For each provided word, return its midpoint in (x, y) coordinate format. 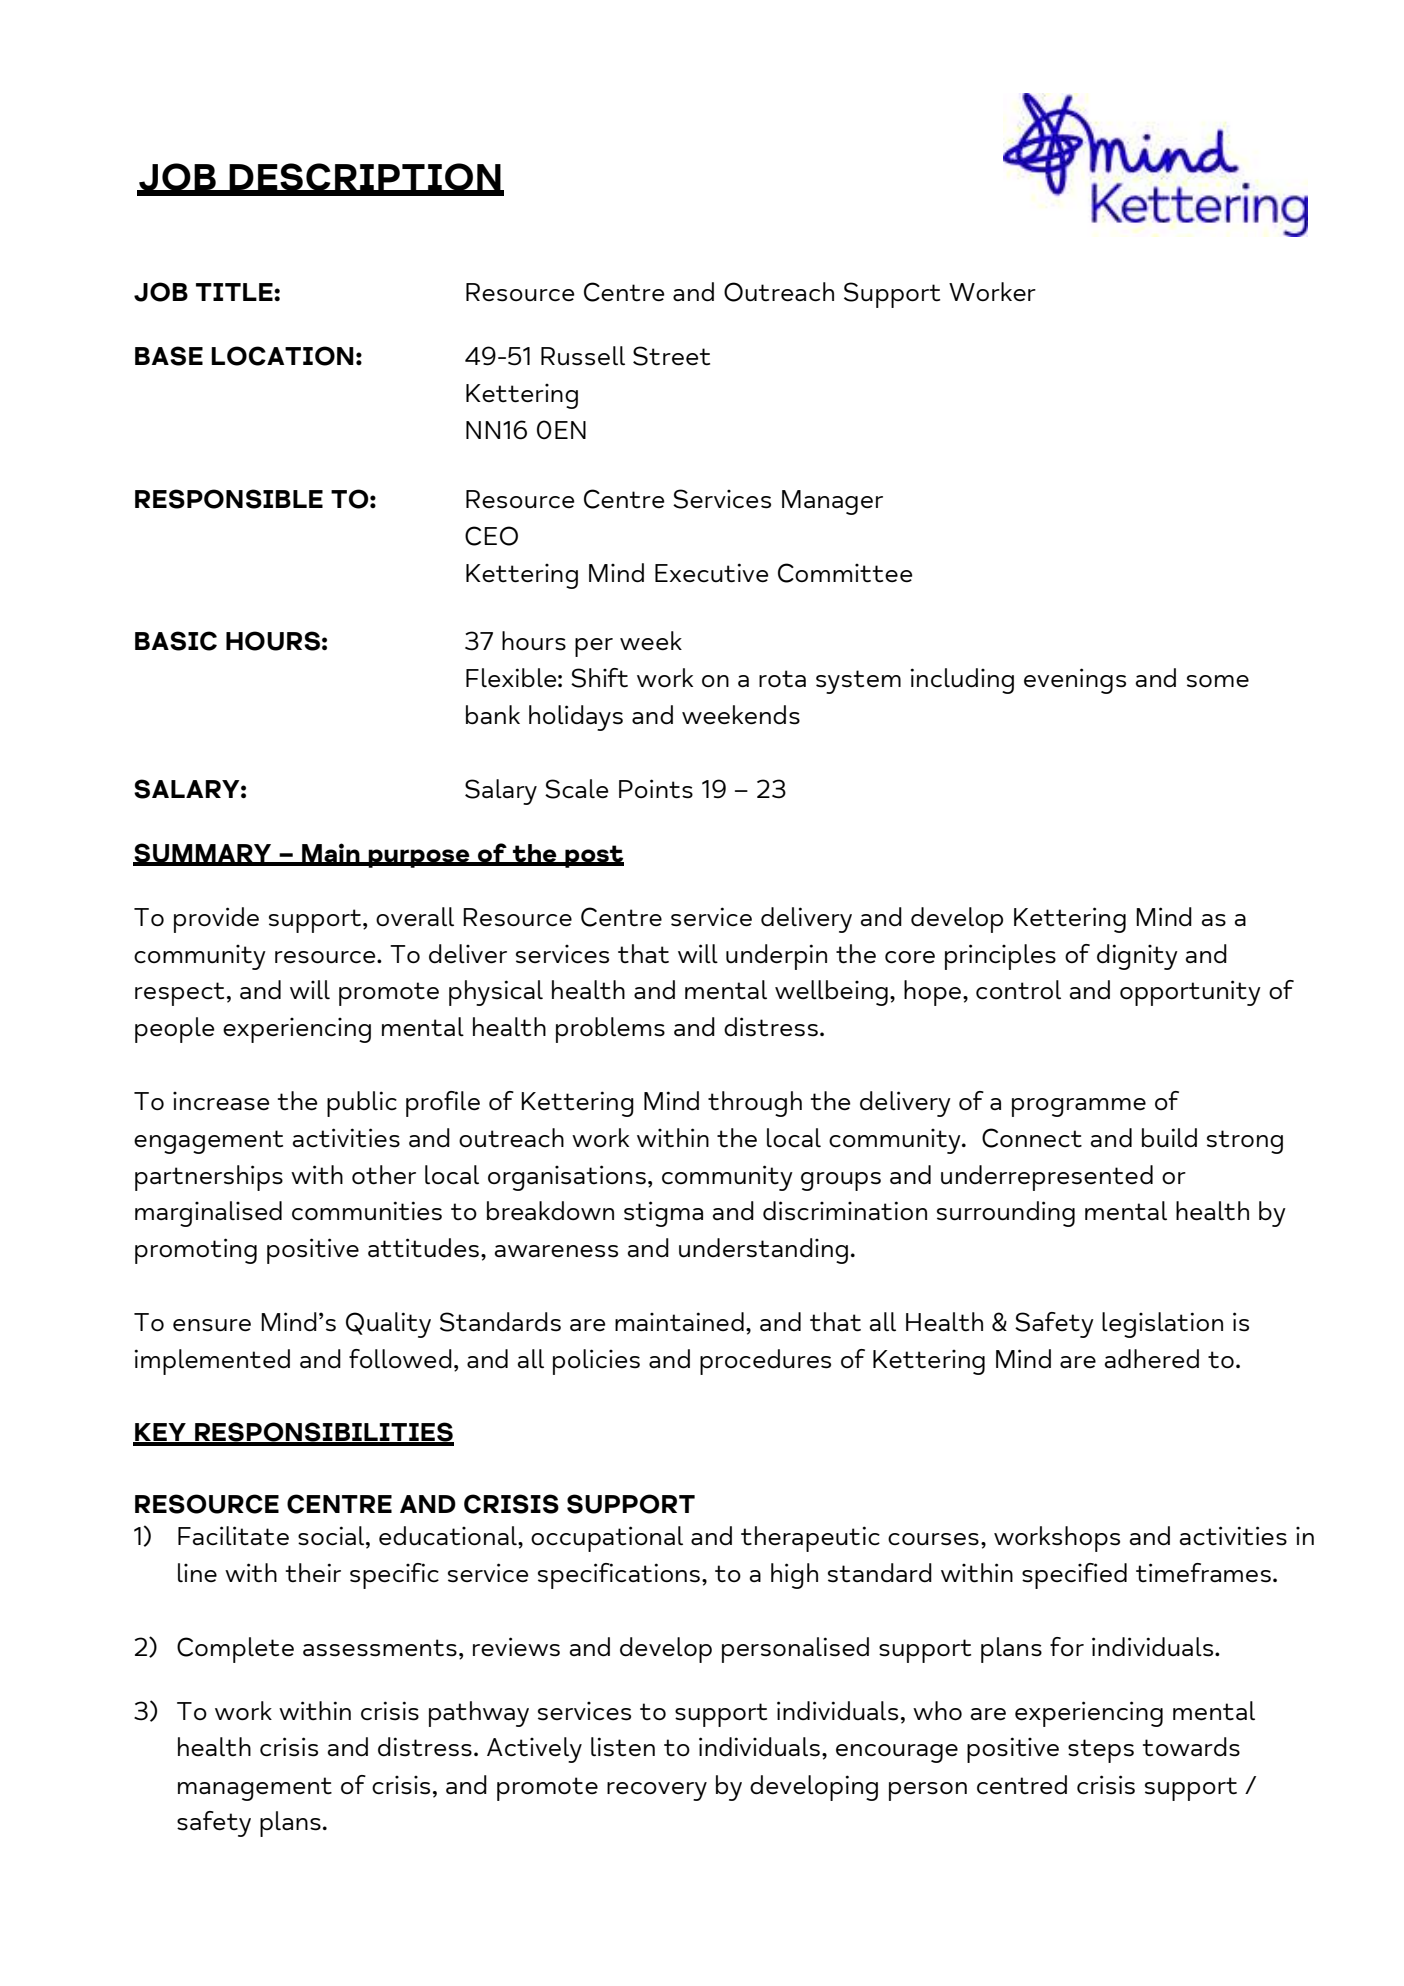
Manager (832, 502)
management (255, 1789)
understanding (763, 1251)
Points (656, 789)
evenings (1075, 681)
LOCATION (282, 356)
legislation (1162, 1325)
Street (671, 356)
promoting (196, 1251)
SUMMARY (203, 854)
